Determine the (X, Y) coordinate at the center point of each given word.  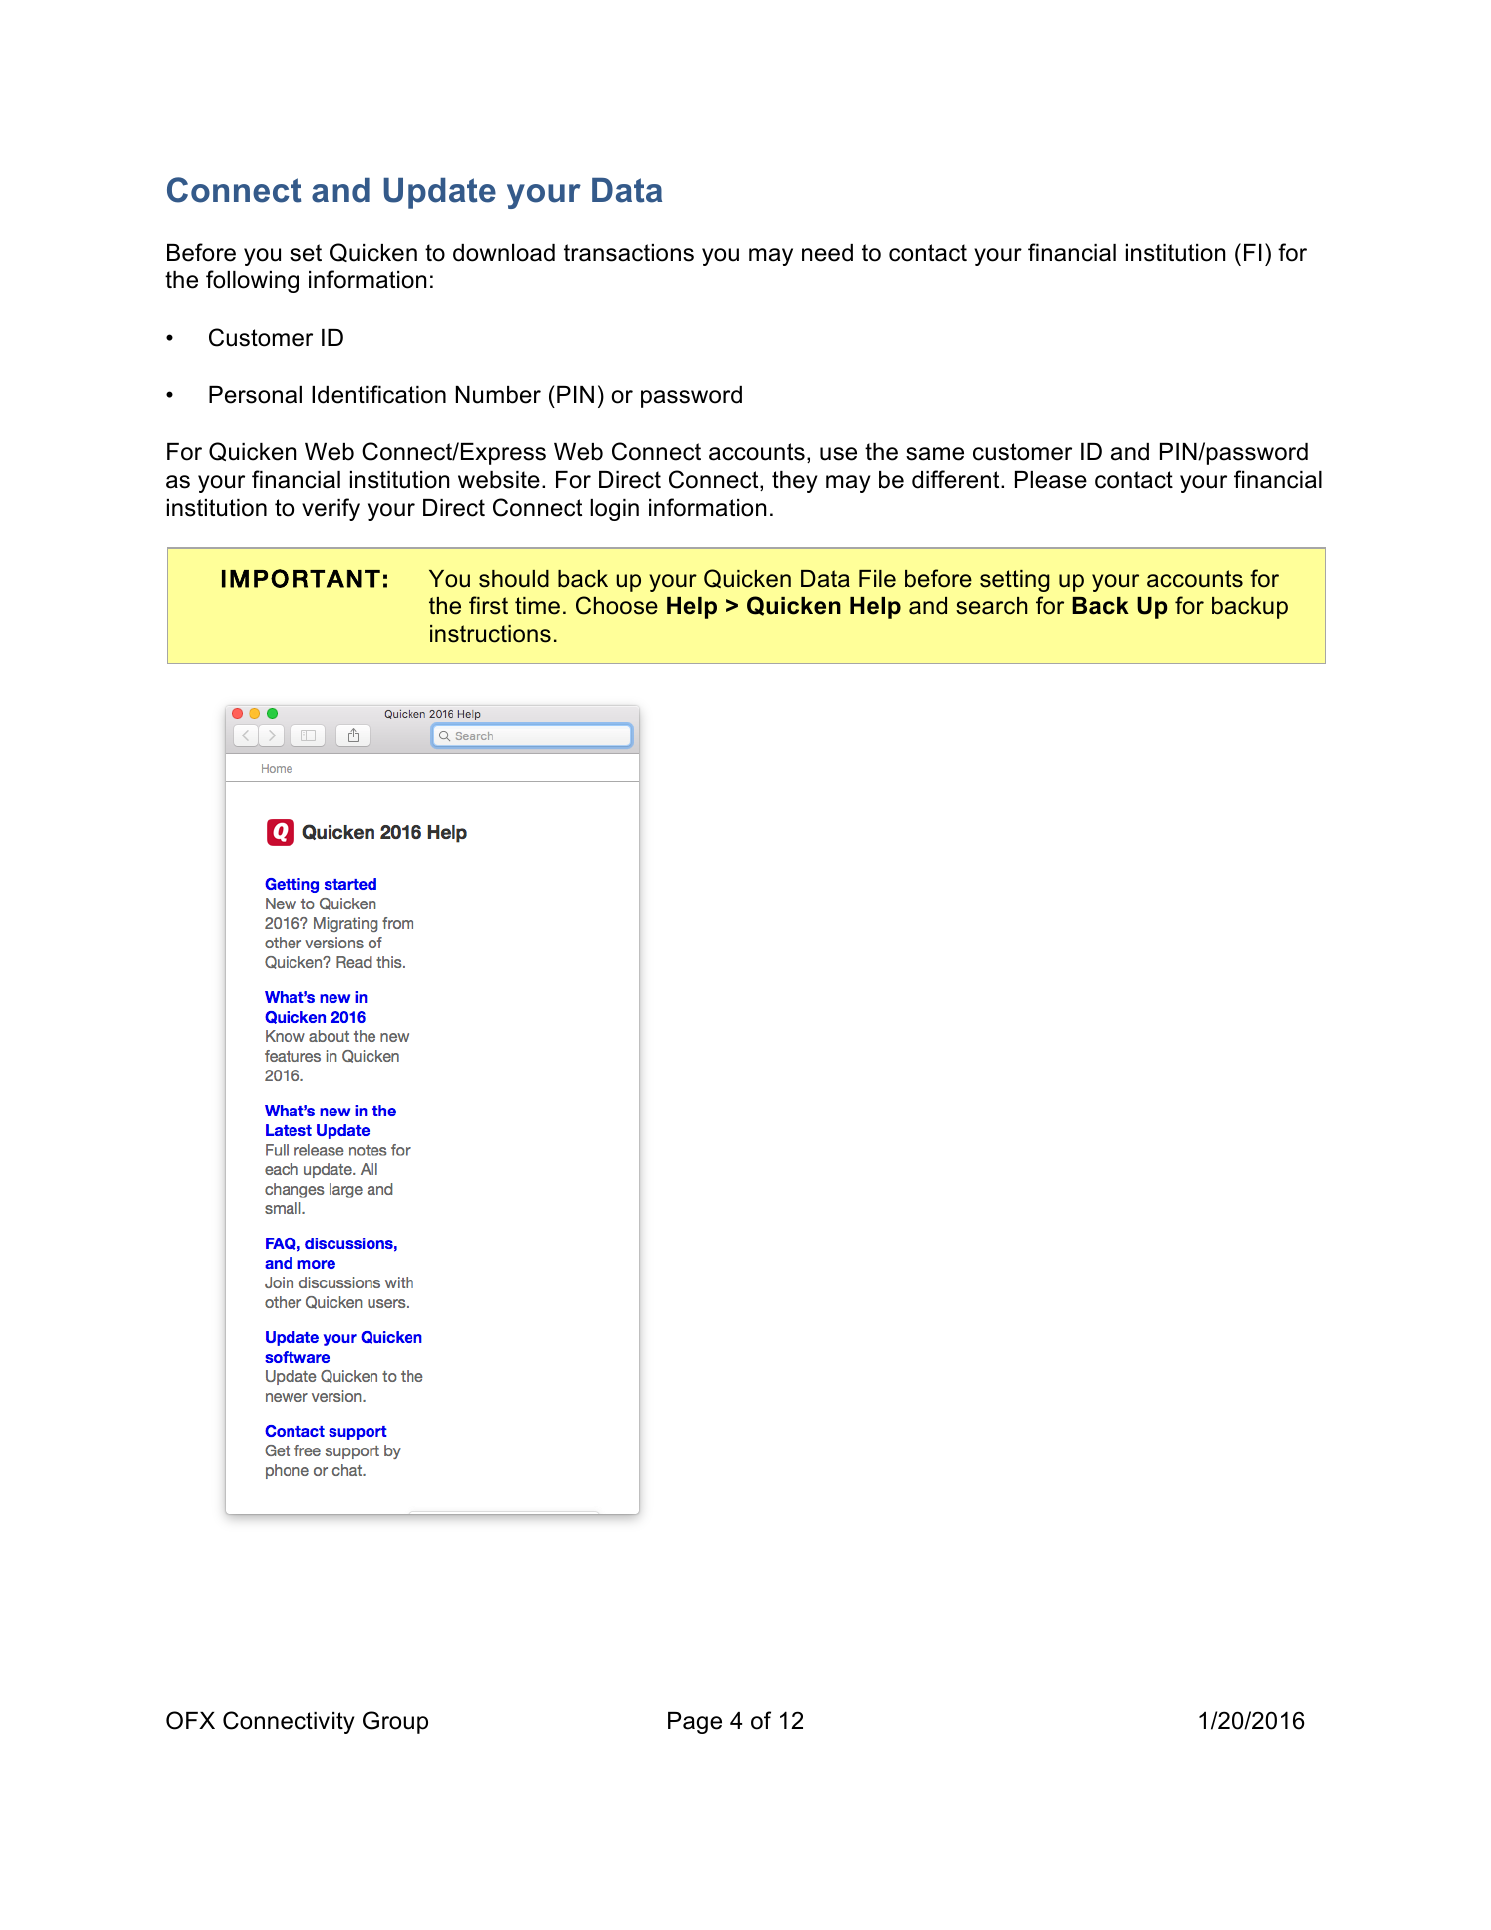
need (827, 253)
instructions (490, 634)
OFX (190, 1720)
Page (695, 1723)
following (252, 281)
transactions (629, 253)
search (991, 606)
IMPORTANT (301, 578)
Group (395, 1722)
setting (1015, 581)
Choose (617, 605)
